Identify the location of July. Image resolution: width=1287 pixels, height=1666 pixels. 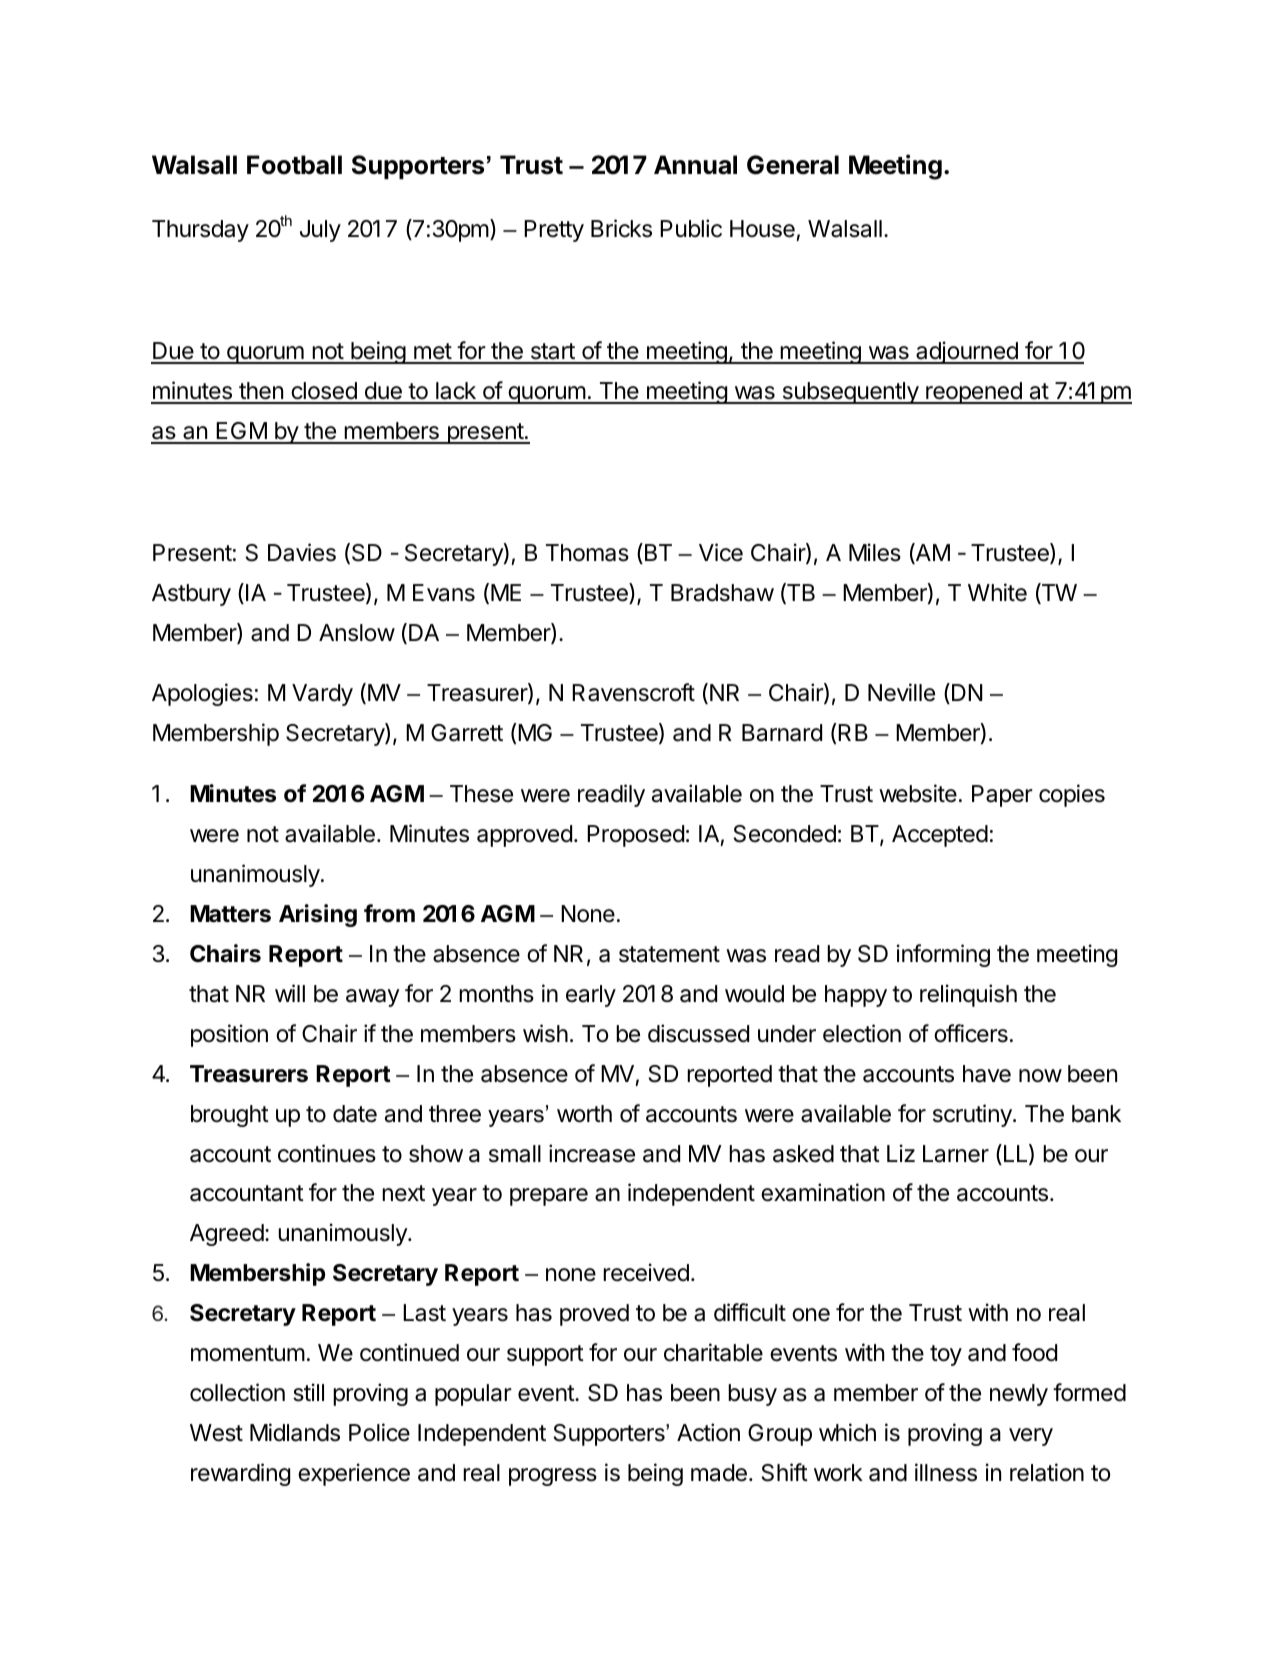
(320, 231).
